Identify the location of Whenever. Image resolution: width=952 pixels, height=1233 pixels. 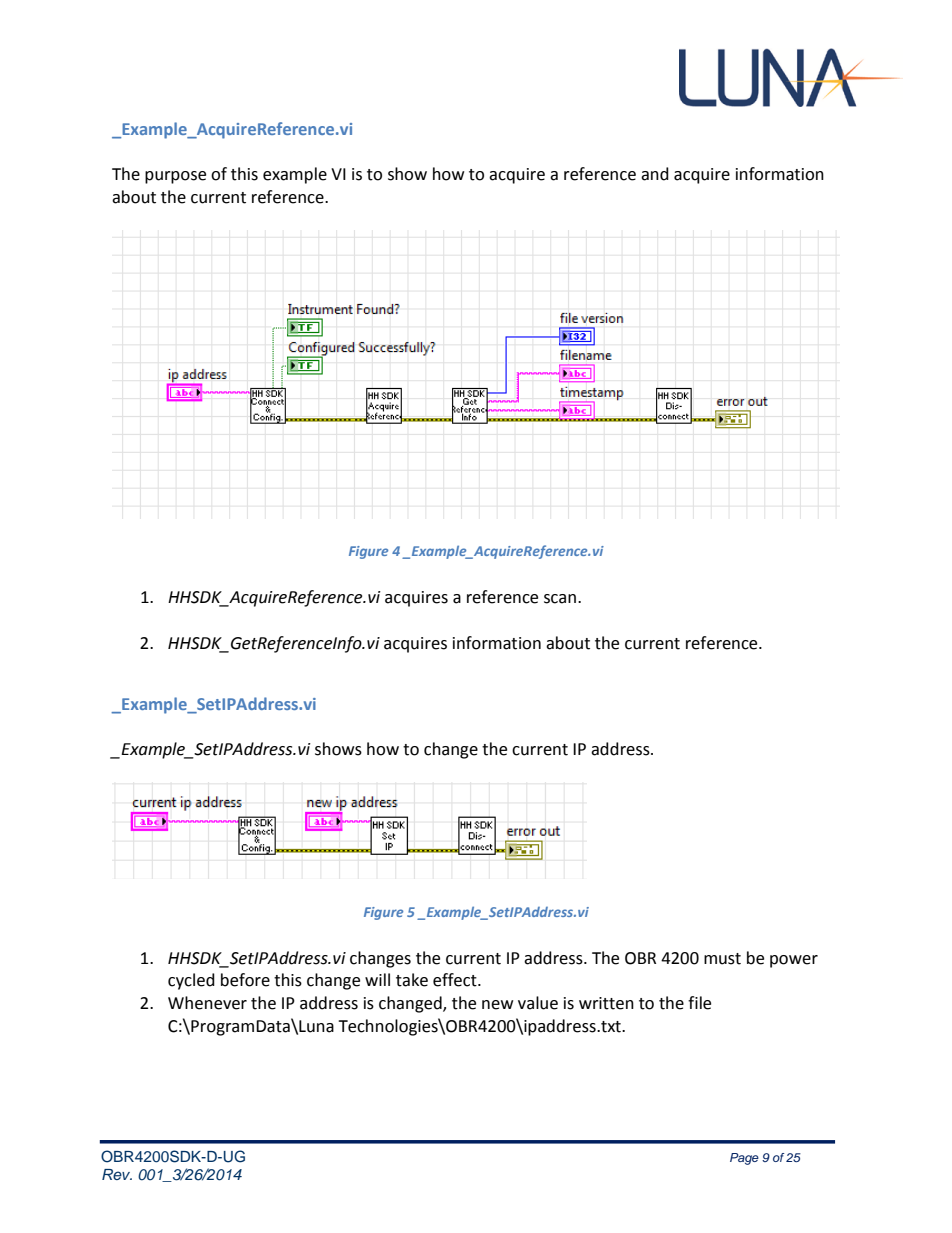
(207, 1003).
